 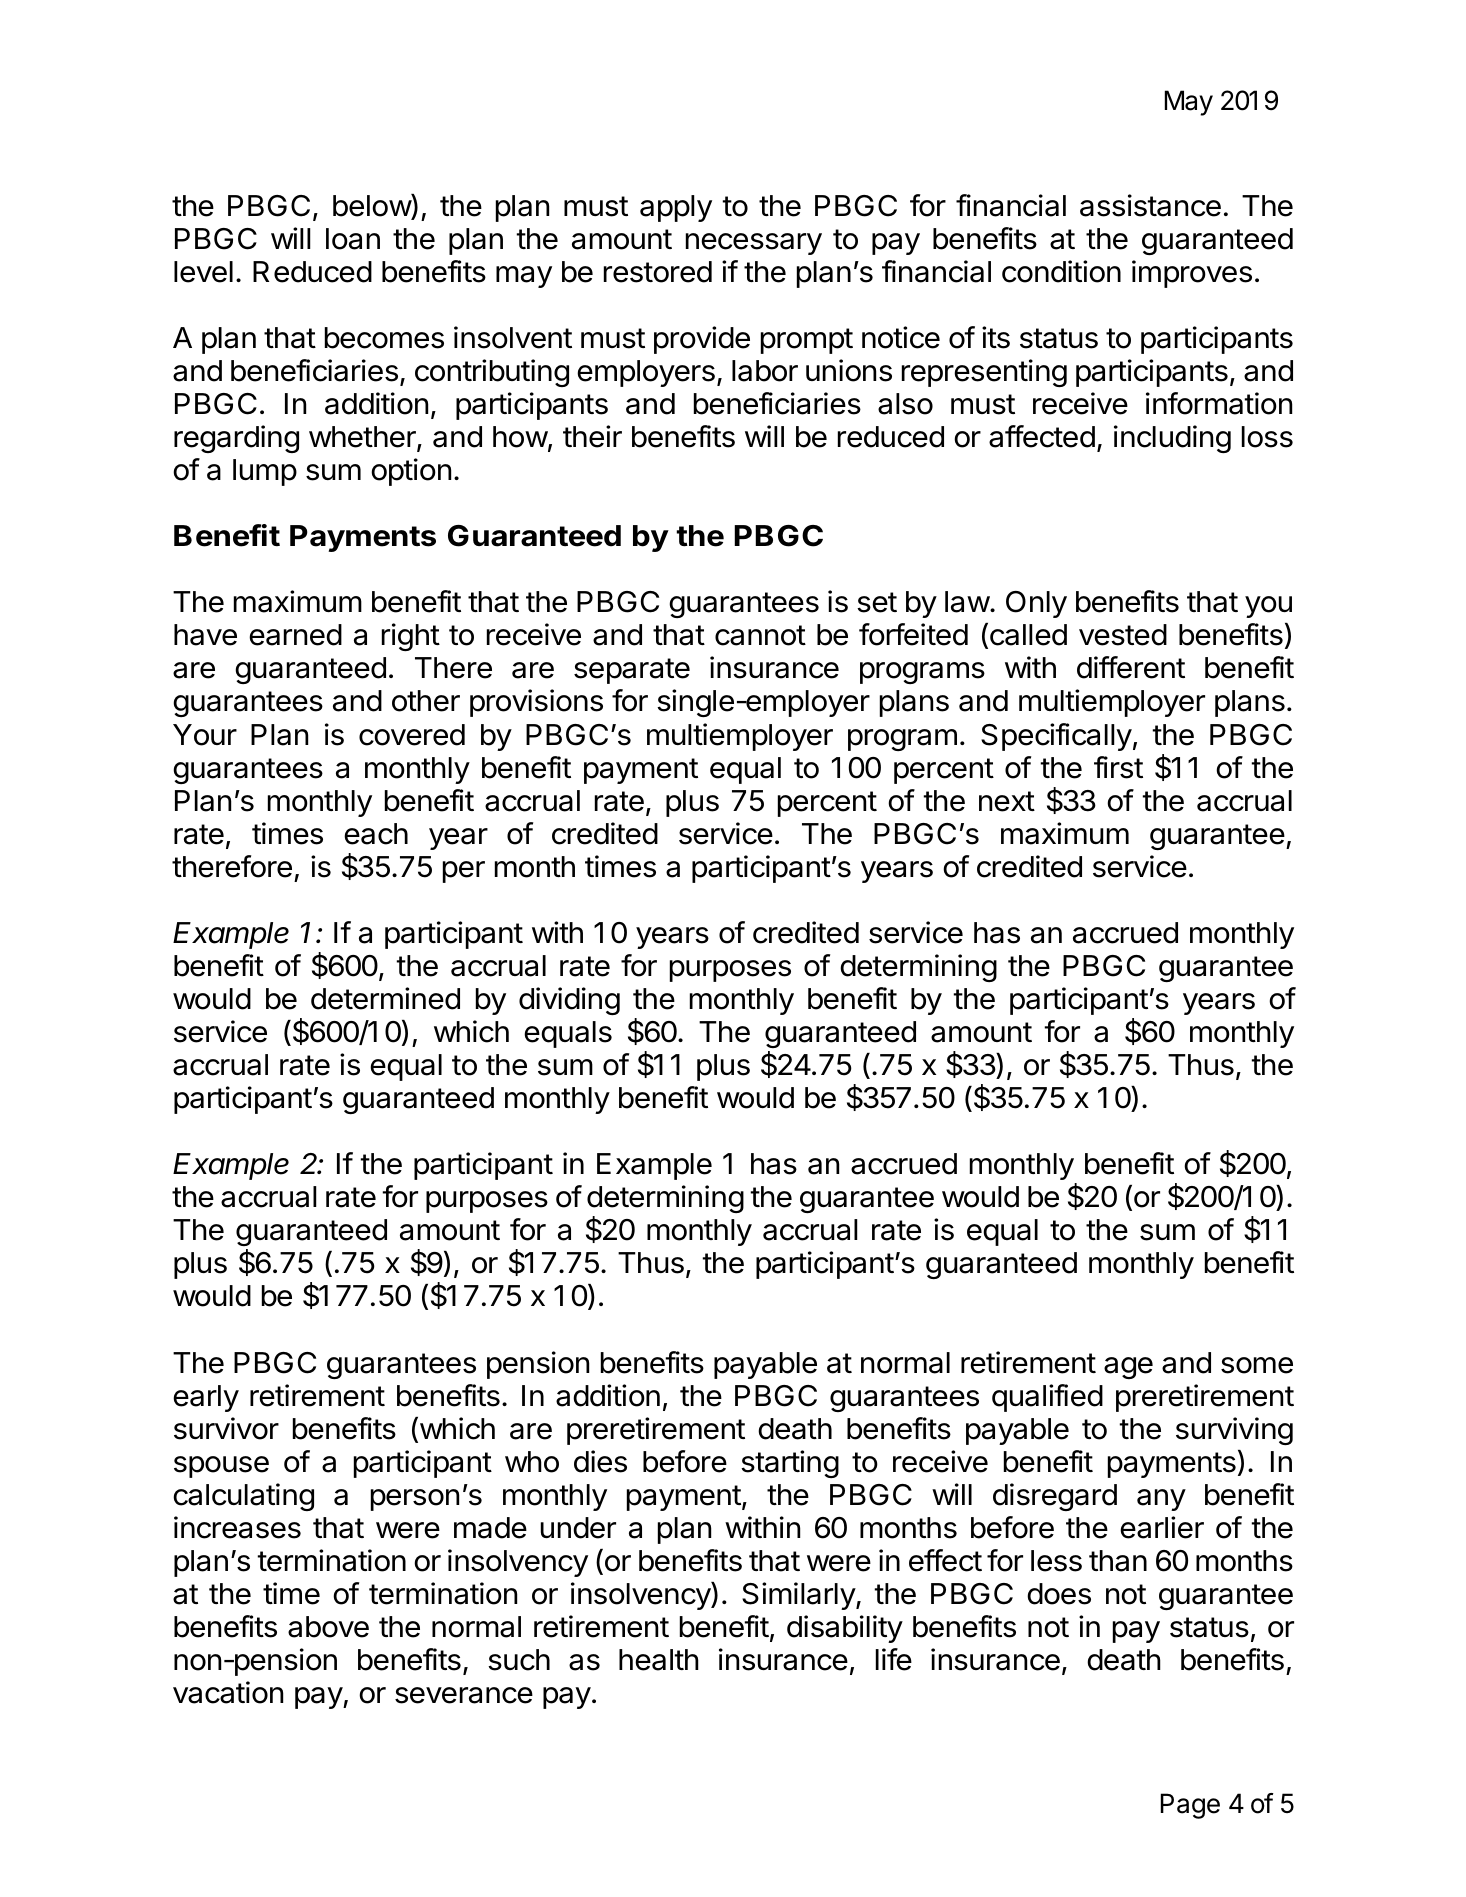 I want to click on some, so click(x=1257, y=1365).
